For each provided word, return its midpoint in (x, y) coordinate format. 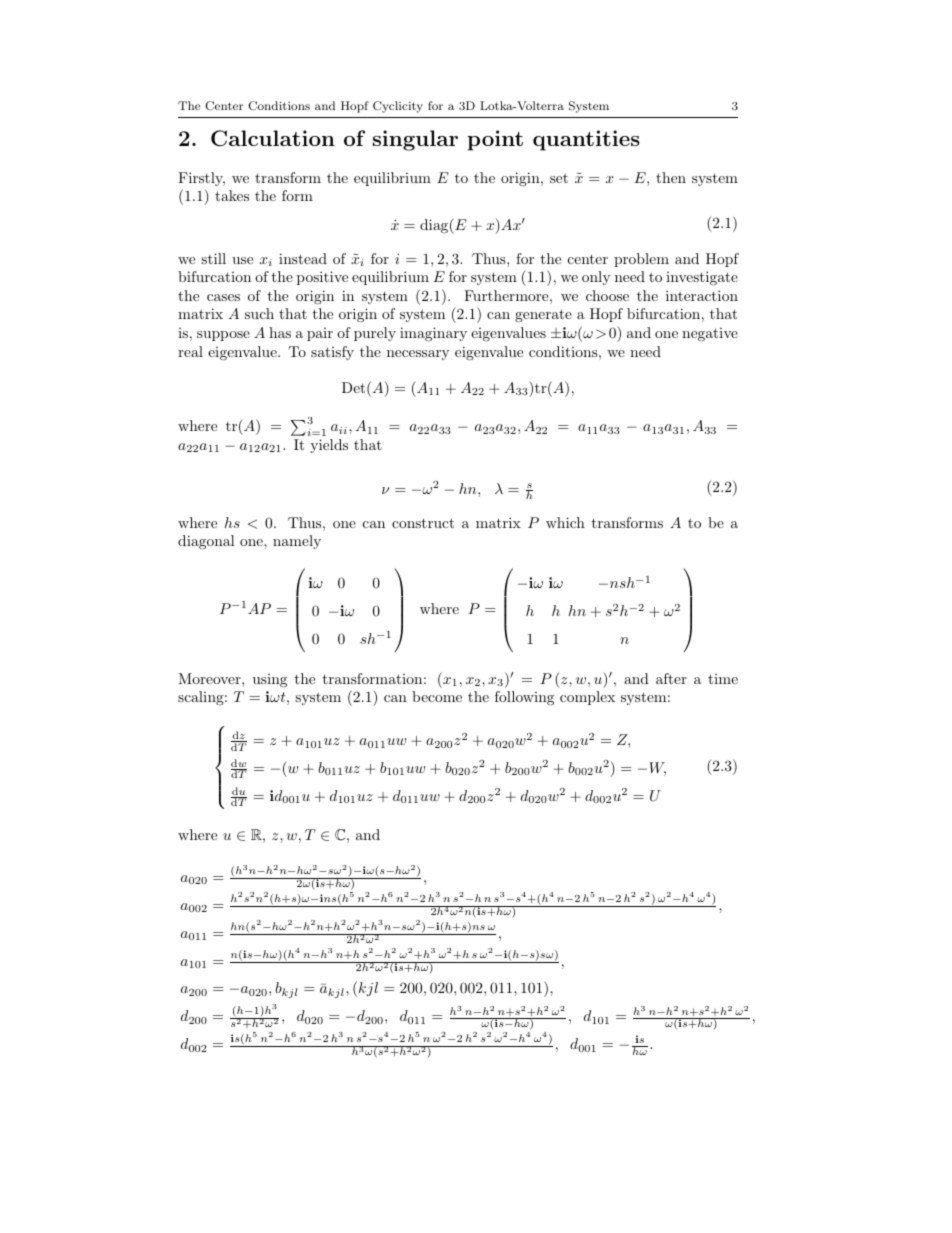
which (565, 522)
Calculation (273, 138)
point (495, 140)
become (437, 696)
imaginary (433, 334)
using (270, 680)
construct (423, 523)
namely (297, 542)
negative (710, 334)
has (280, 332)
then (671, 177)
